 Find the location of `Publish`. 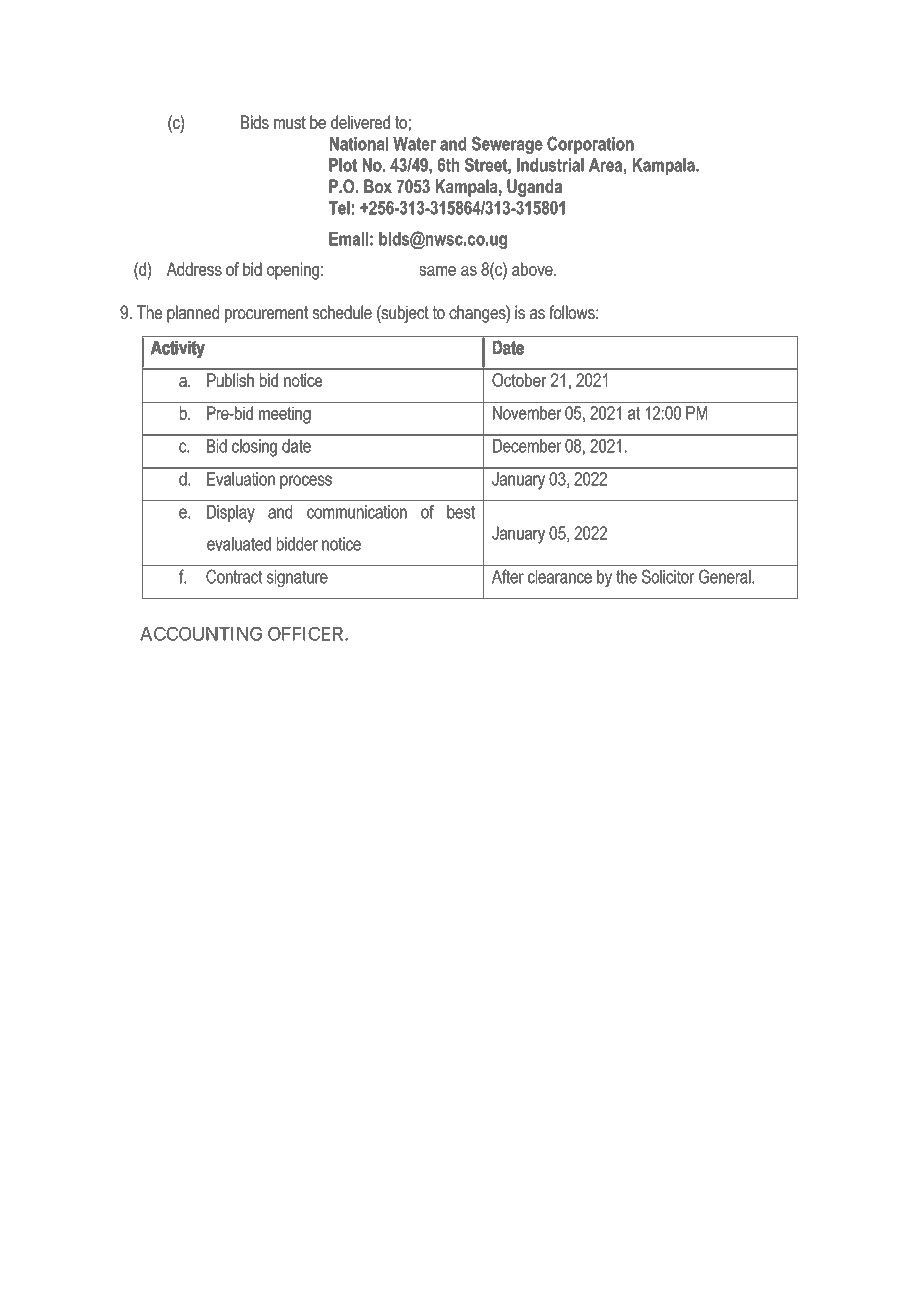

Publish is located at coordinates (230, 380).
